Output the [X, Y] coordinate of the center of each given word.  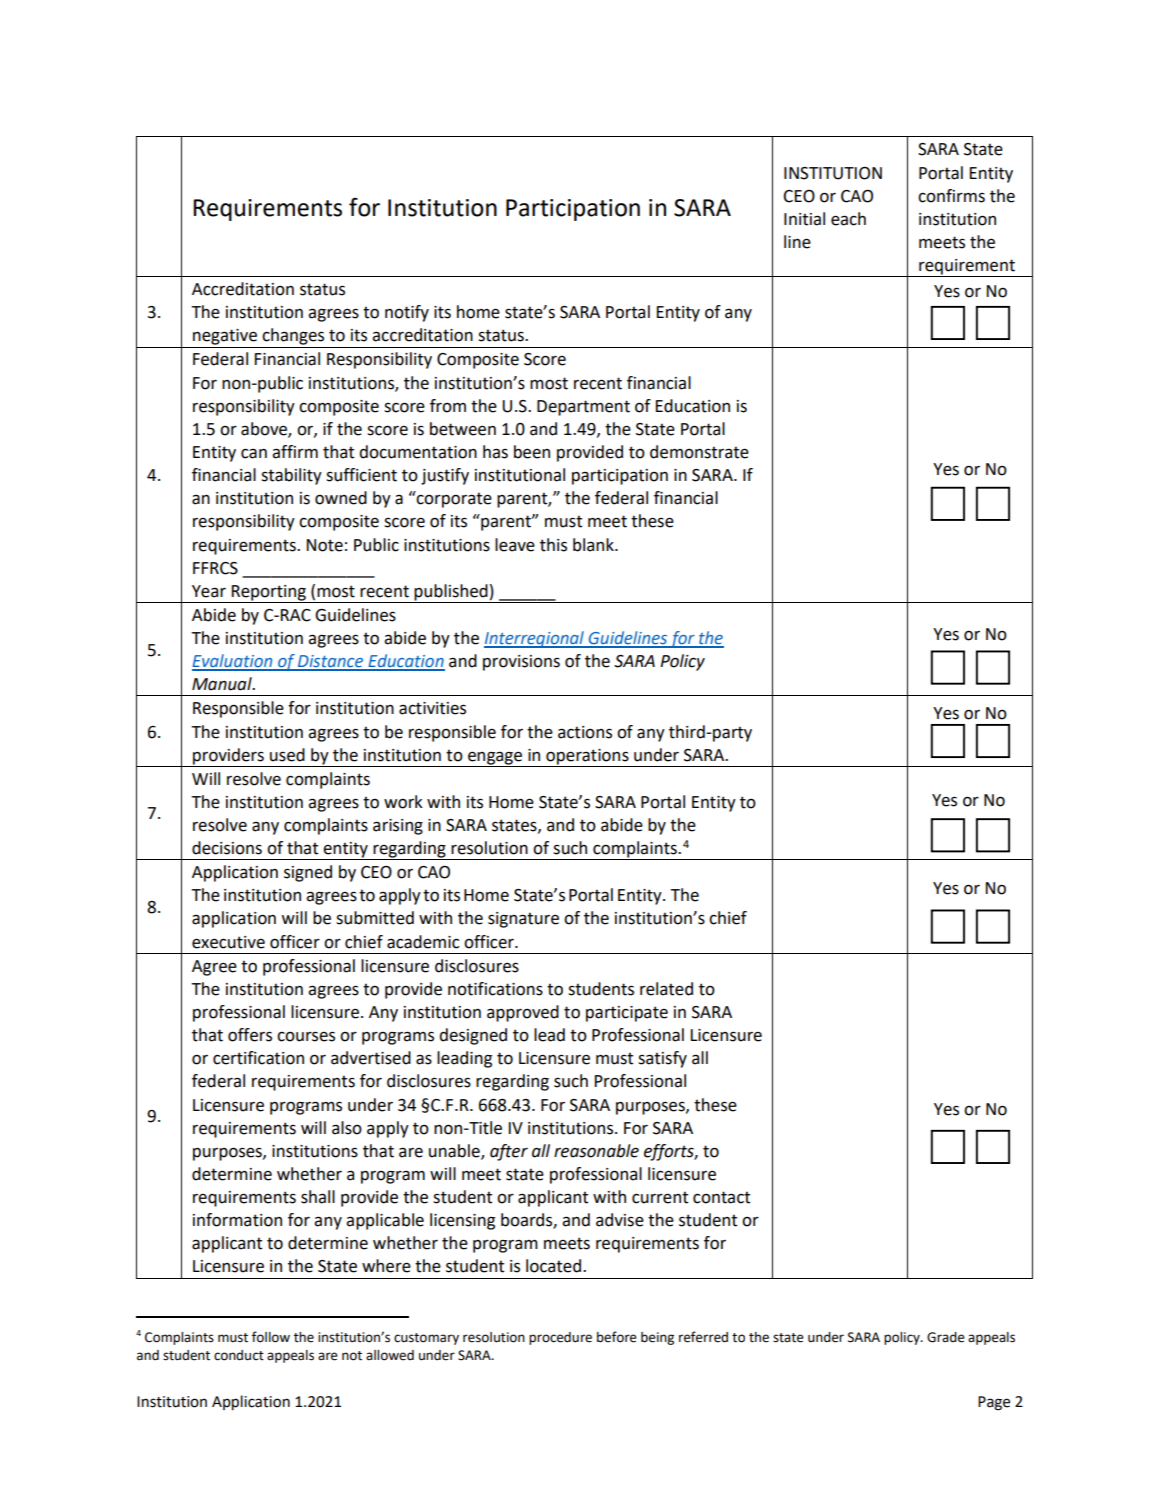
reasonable [596, 1151]
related [666, 989]
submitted [375, 918]
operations [587, 757]
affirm [295, 452]
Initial [804, 219]
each [848, 219]
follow [271, 1337]
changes [293, 336]
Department [583, 408]
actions [585, 732]
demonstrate [699, 452]
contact [721, 1197]
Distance [331, 662]
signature [523, 920]
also [347, 1128]
